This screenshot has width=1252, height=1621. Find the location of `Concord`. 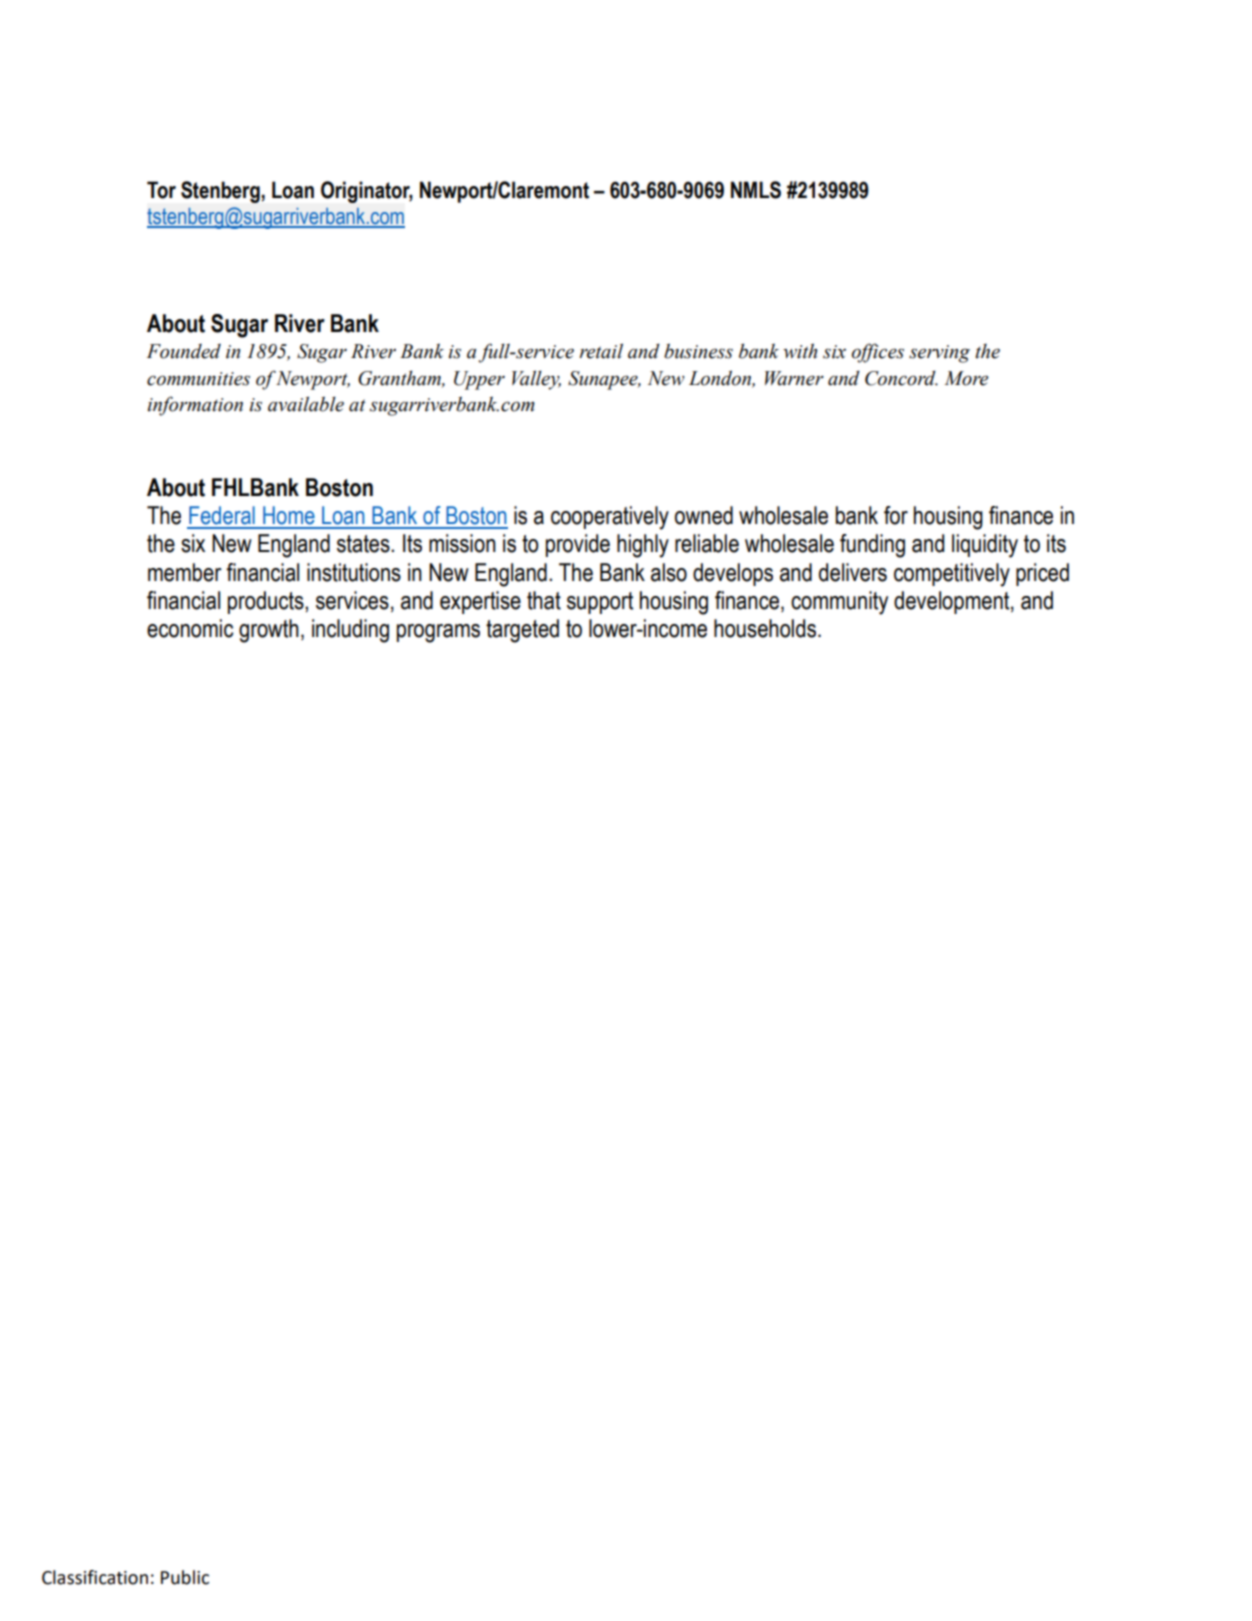

Concord is located at coordinates (901, 378).
